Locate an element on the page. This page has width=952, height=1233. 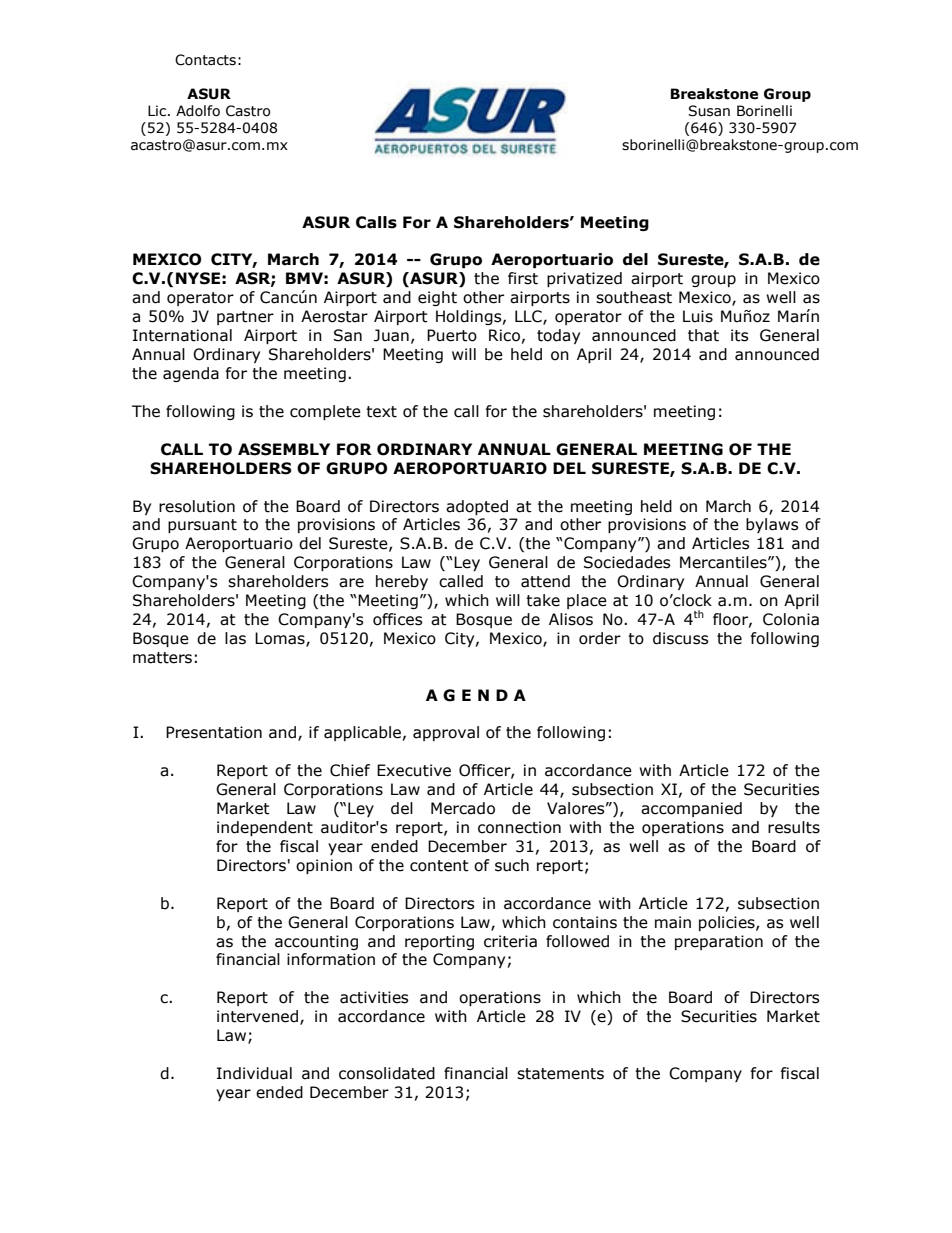
that is located at coordinates (703, 335).
